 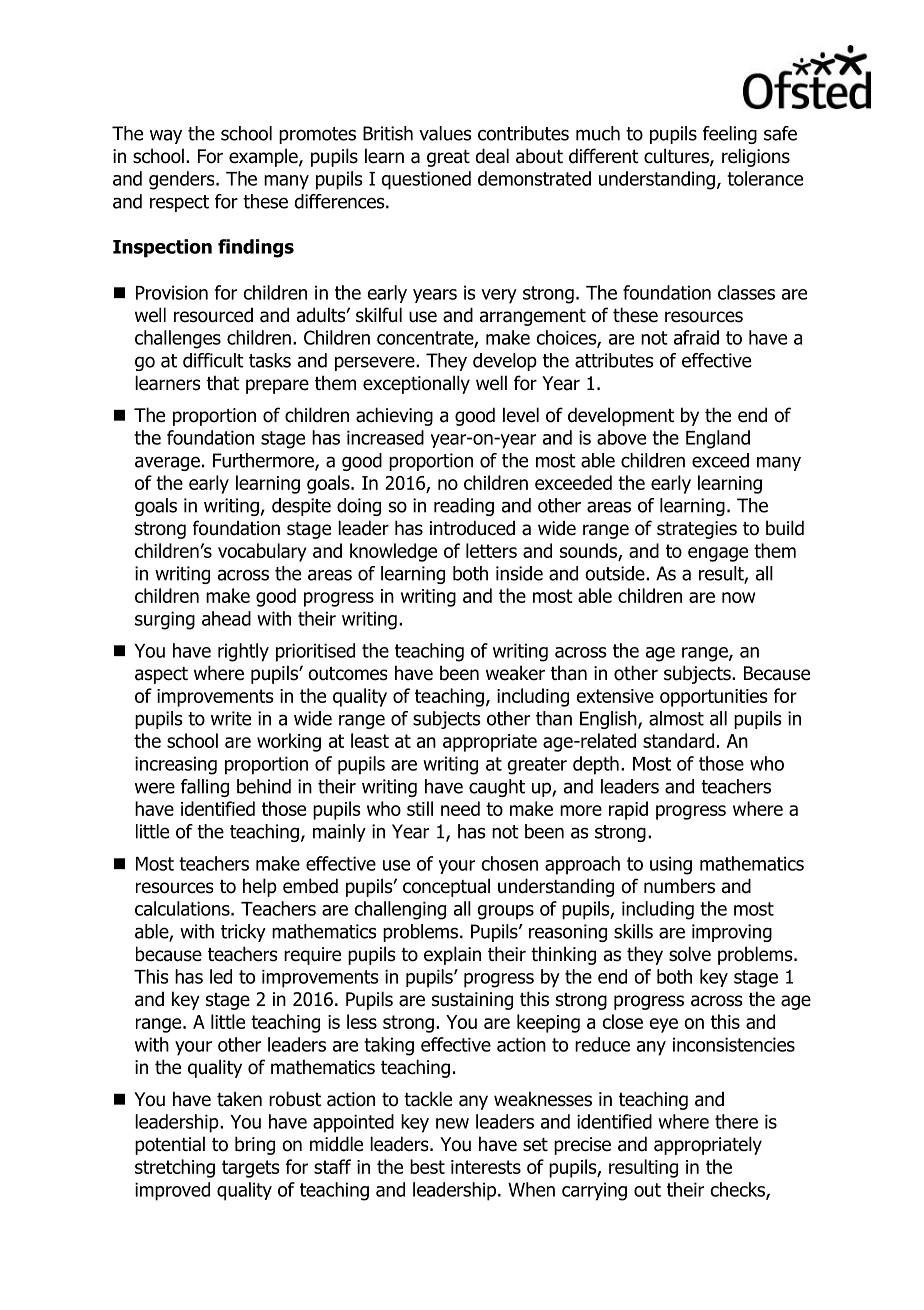 What do you see at coordinates (697, 530) in the image?
I see `strategies` at bounding box center [697, 530].
